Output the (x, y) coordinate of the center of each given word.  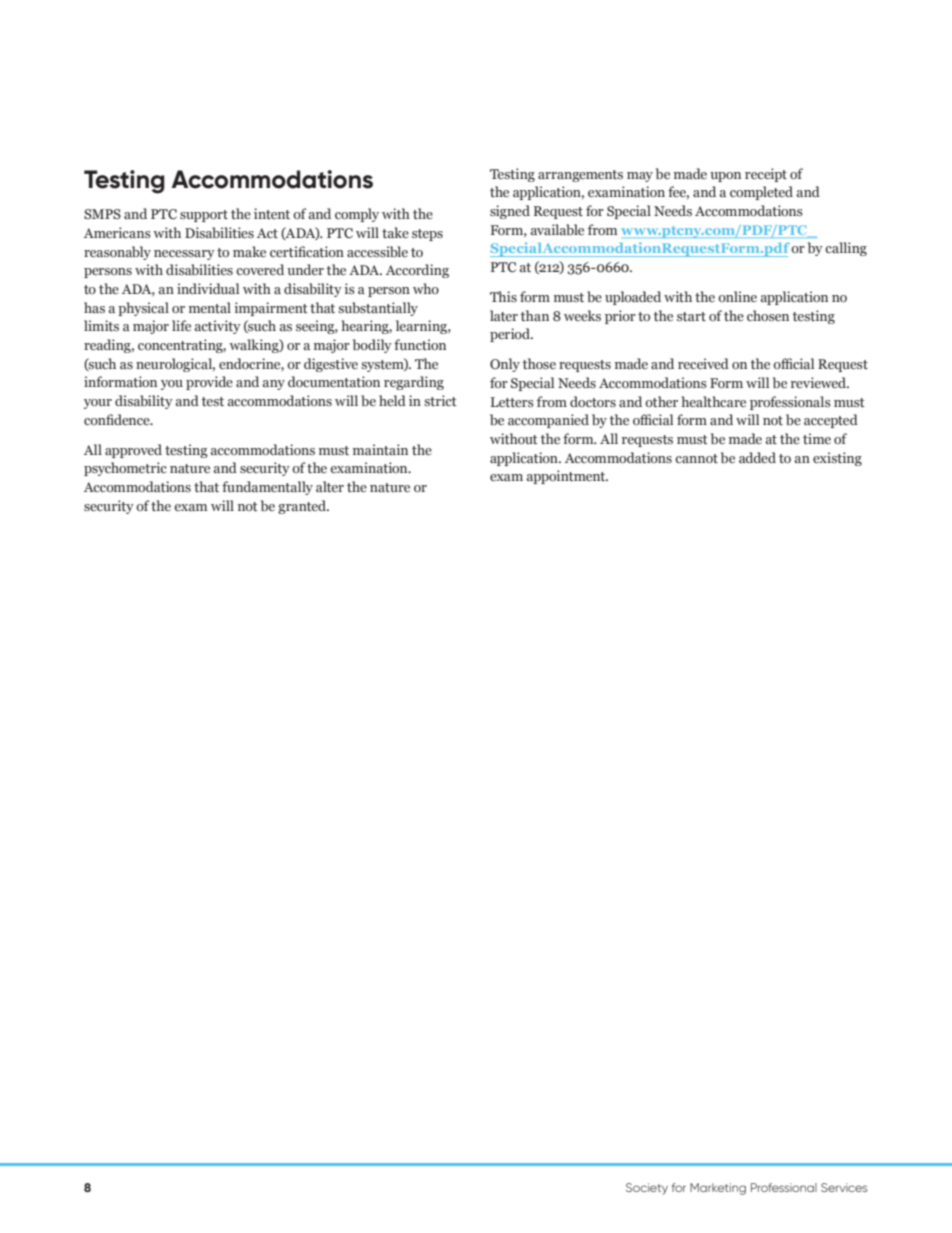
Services (844, 1187)
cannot (696, 458)
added (757, 457)
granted (303, 507)
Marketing (718, 1189)
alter (330, 486)
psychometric (125, 469)
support (204, 216)
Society (647, 1189)
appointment (567, 477)
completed (761, 193)
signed (510, 212)
